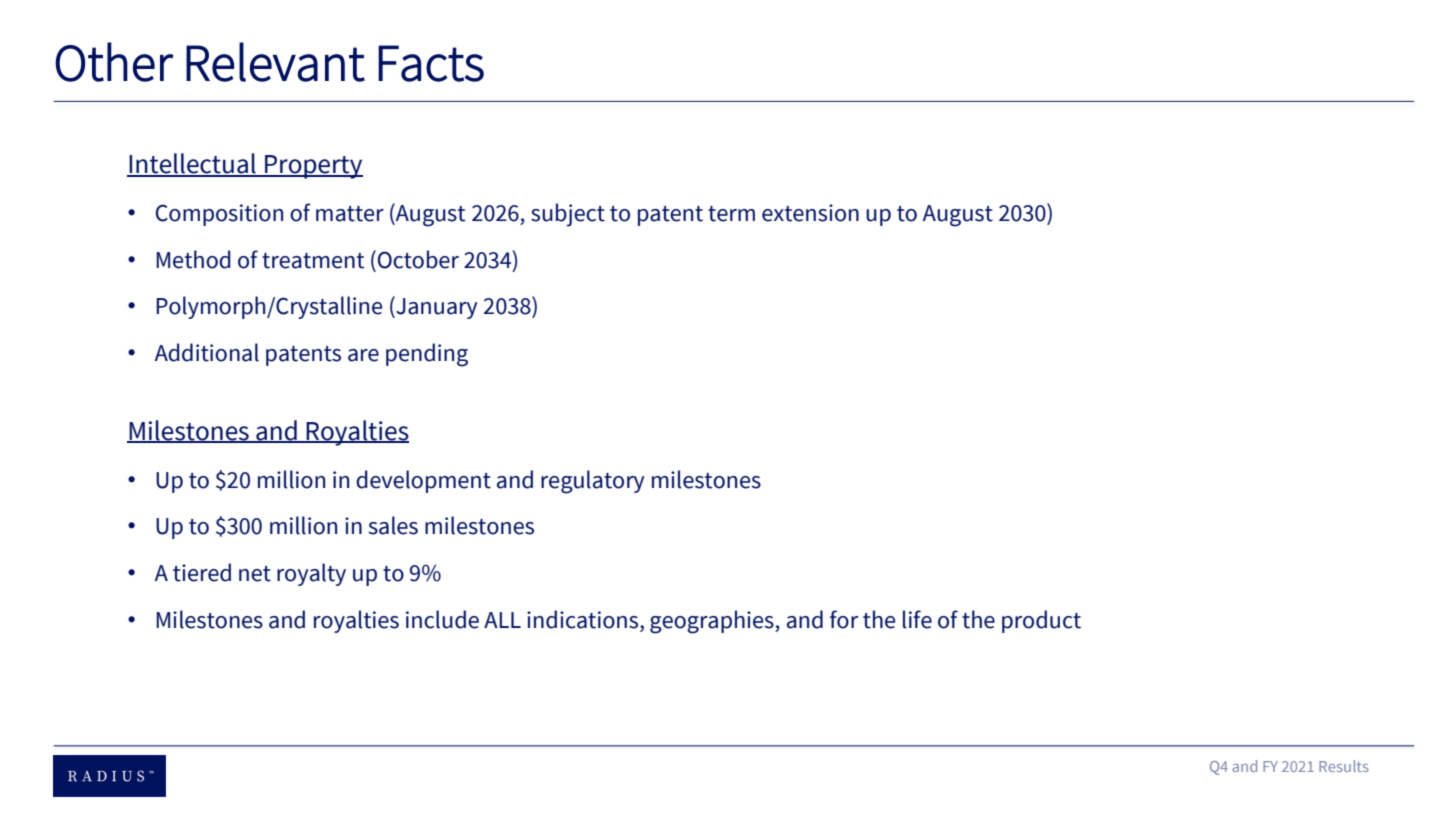  Describe the element at coordinates (393, 525) in the screenshot. I see `sales` at that location.
